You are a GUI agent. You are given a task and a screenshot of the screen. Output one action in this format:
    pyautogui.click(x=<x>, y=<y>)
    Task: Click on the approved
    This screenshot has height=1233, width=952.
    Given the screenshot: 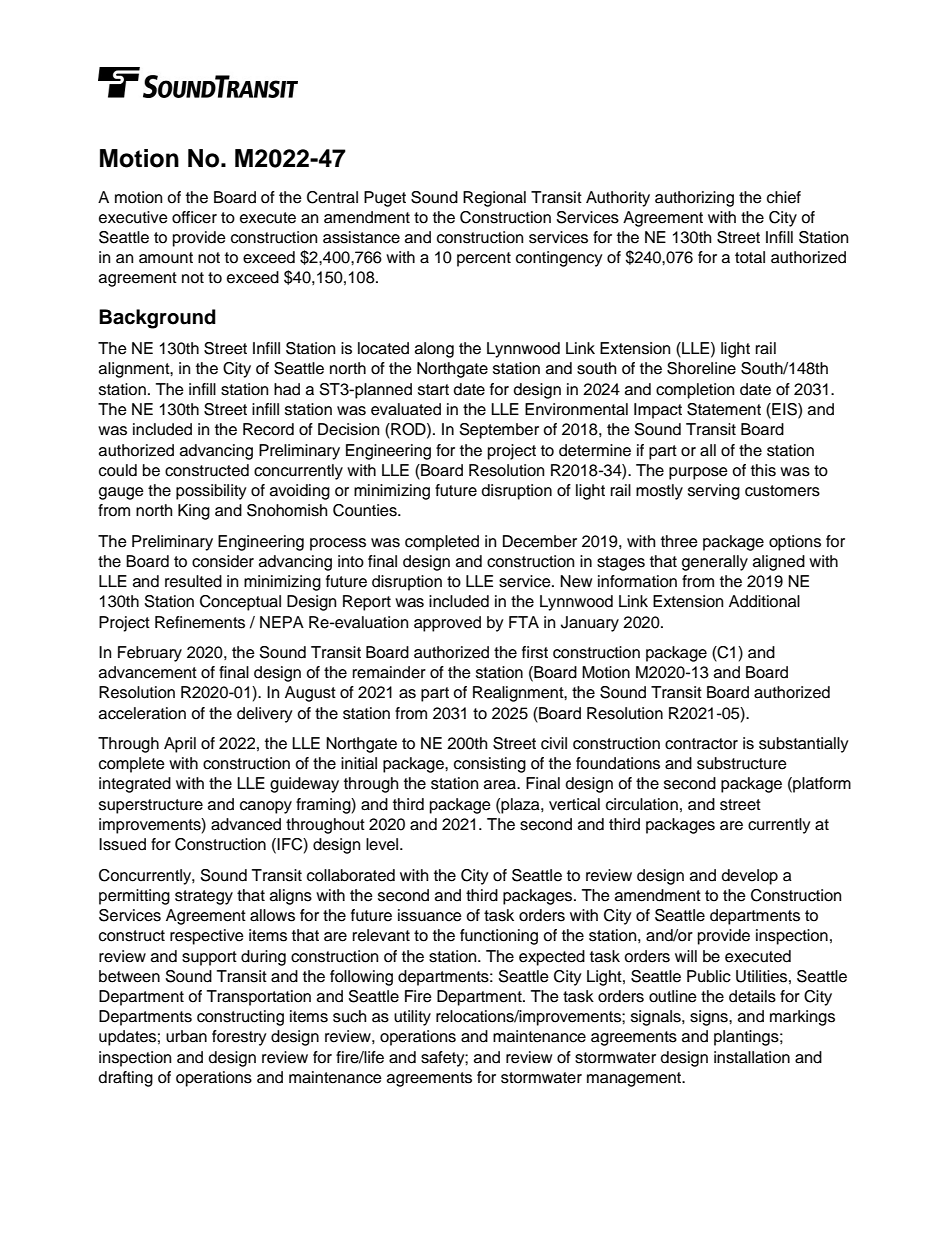 What is the action you would take?
    pyautogui.click(x=447, y=624)
